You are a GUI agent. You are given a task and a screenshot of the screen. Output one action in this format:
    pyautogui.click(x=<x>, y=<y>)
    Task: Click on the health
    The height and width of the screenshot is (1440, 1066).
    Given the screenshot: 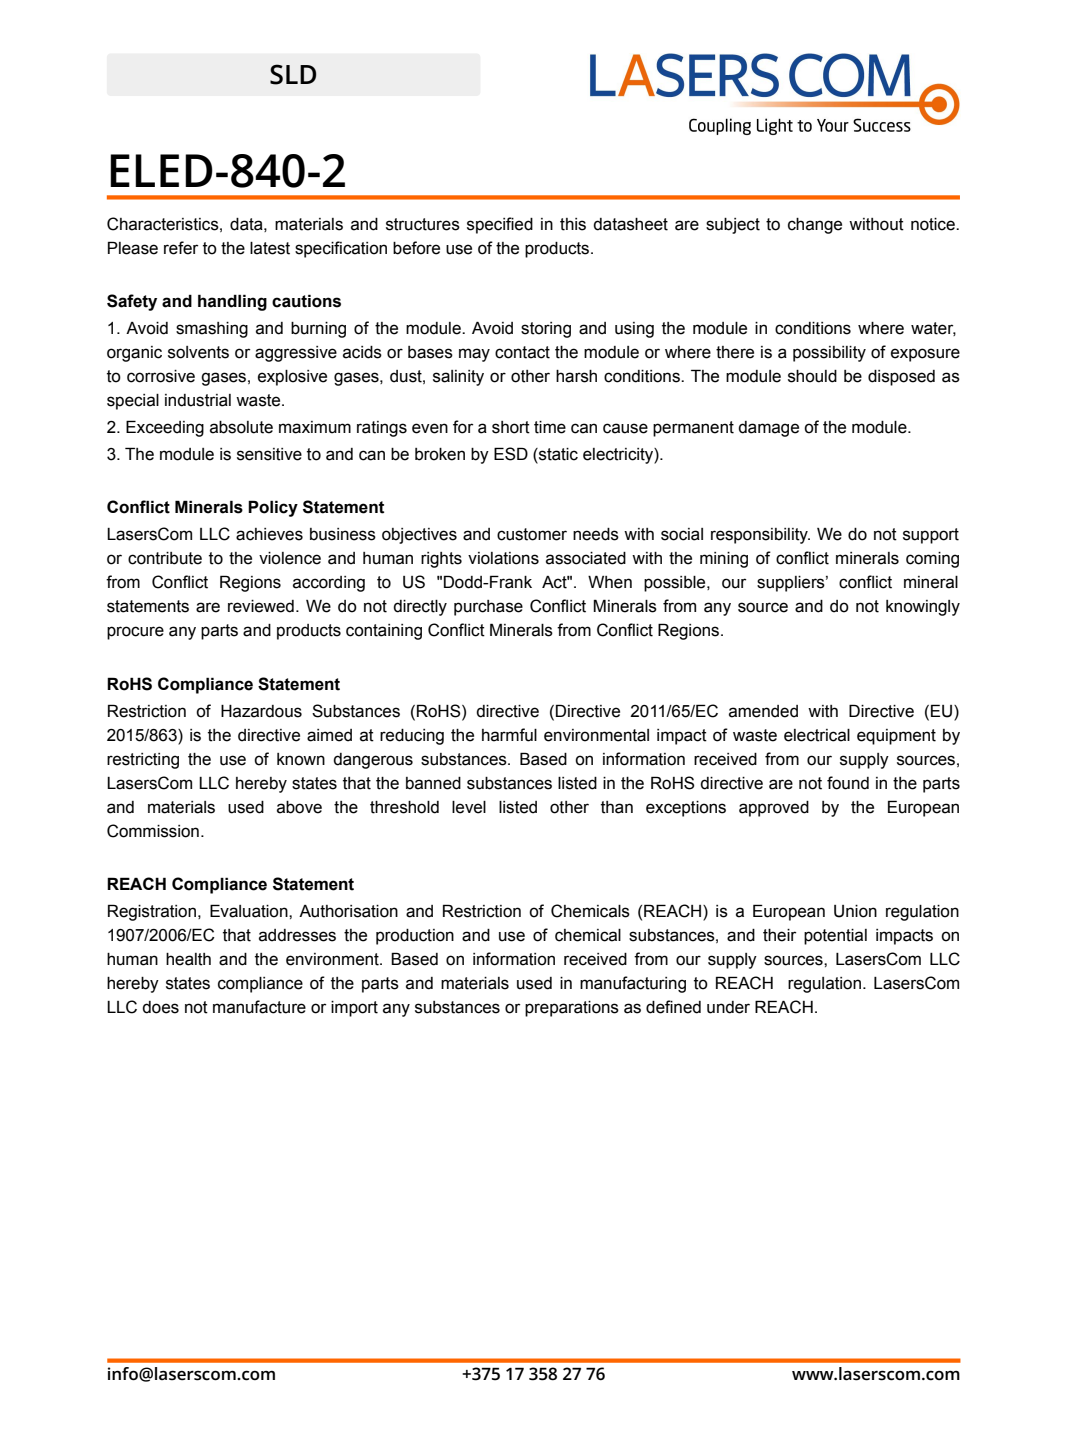 What is the action you would take?
    pyautogui.click(x=188, y=959)
